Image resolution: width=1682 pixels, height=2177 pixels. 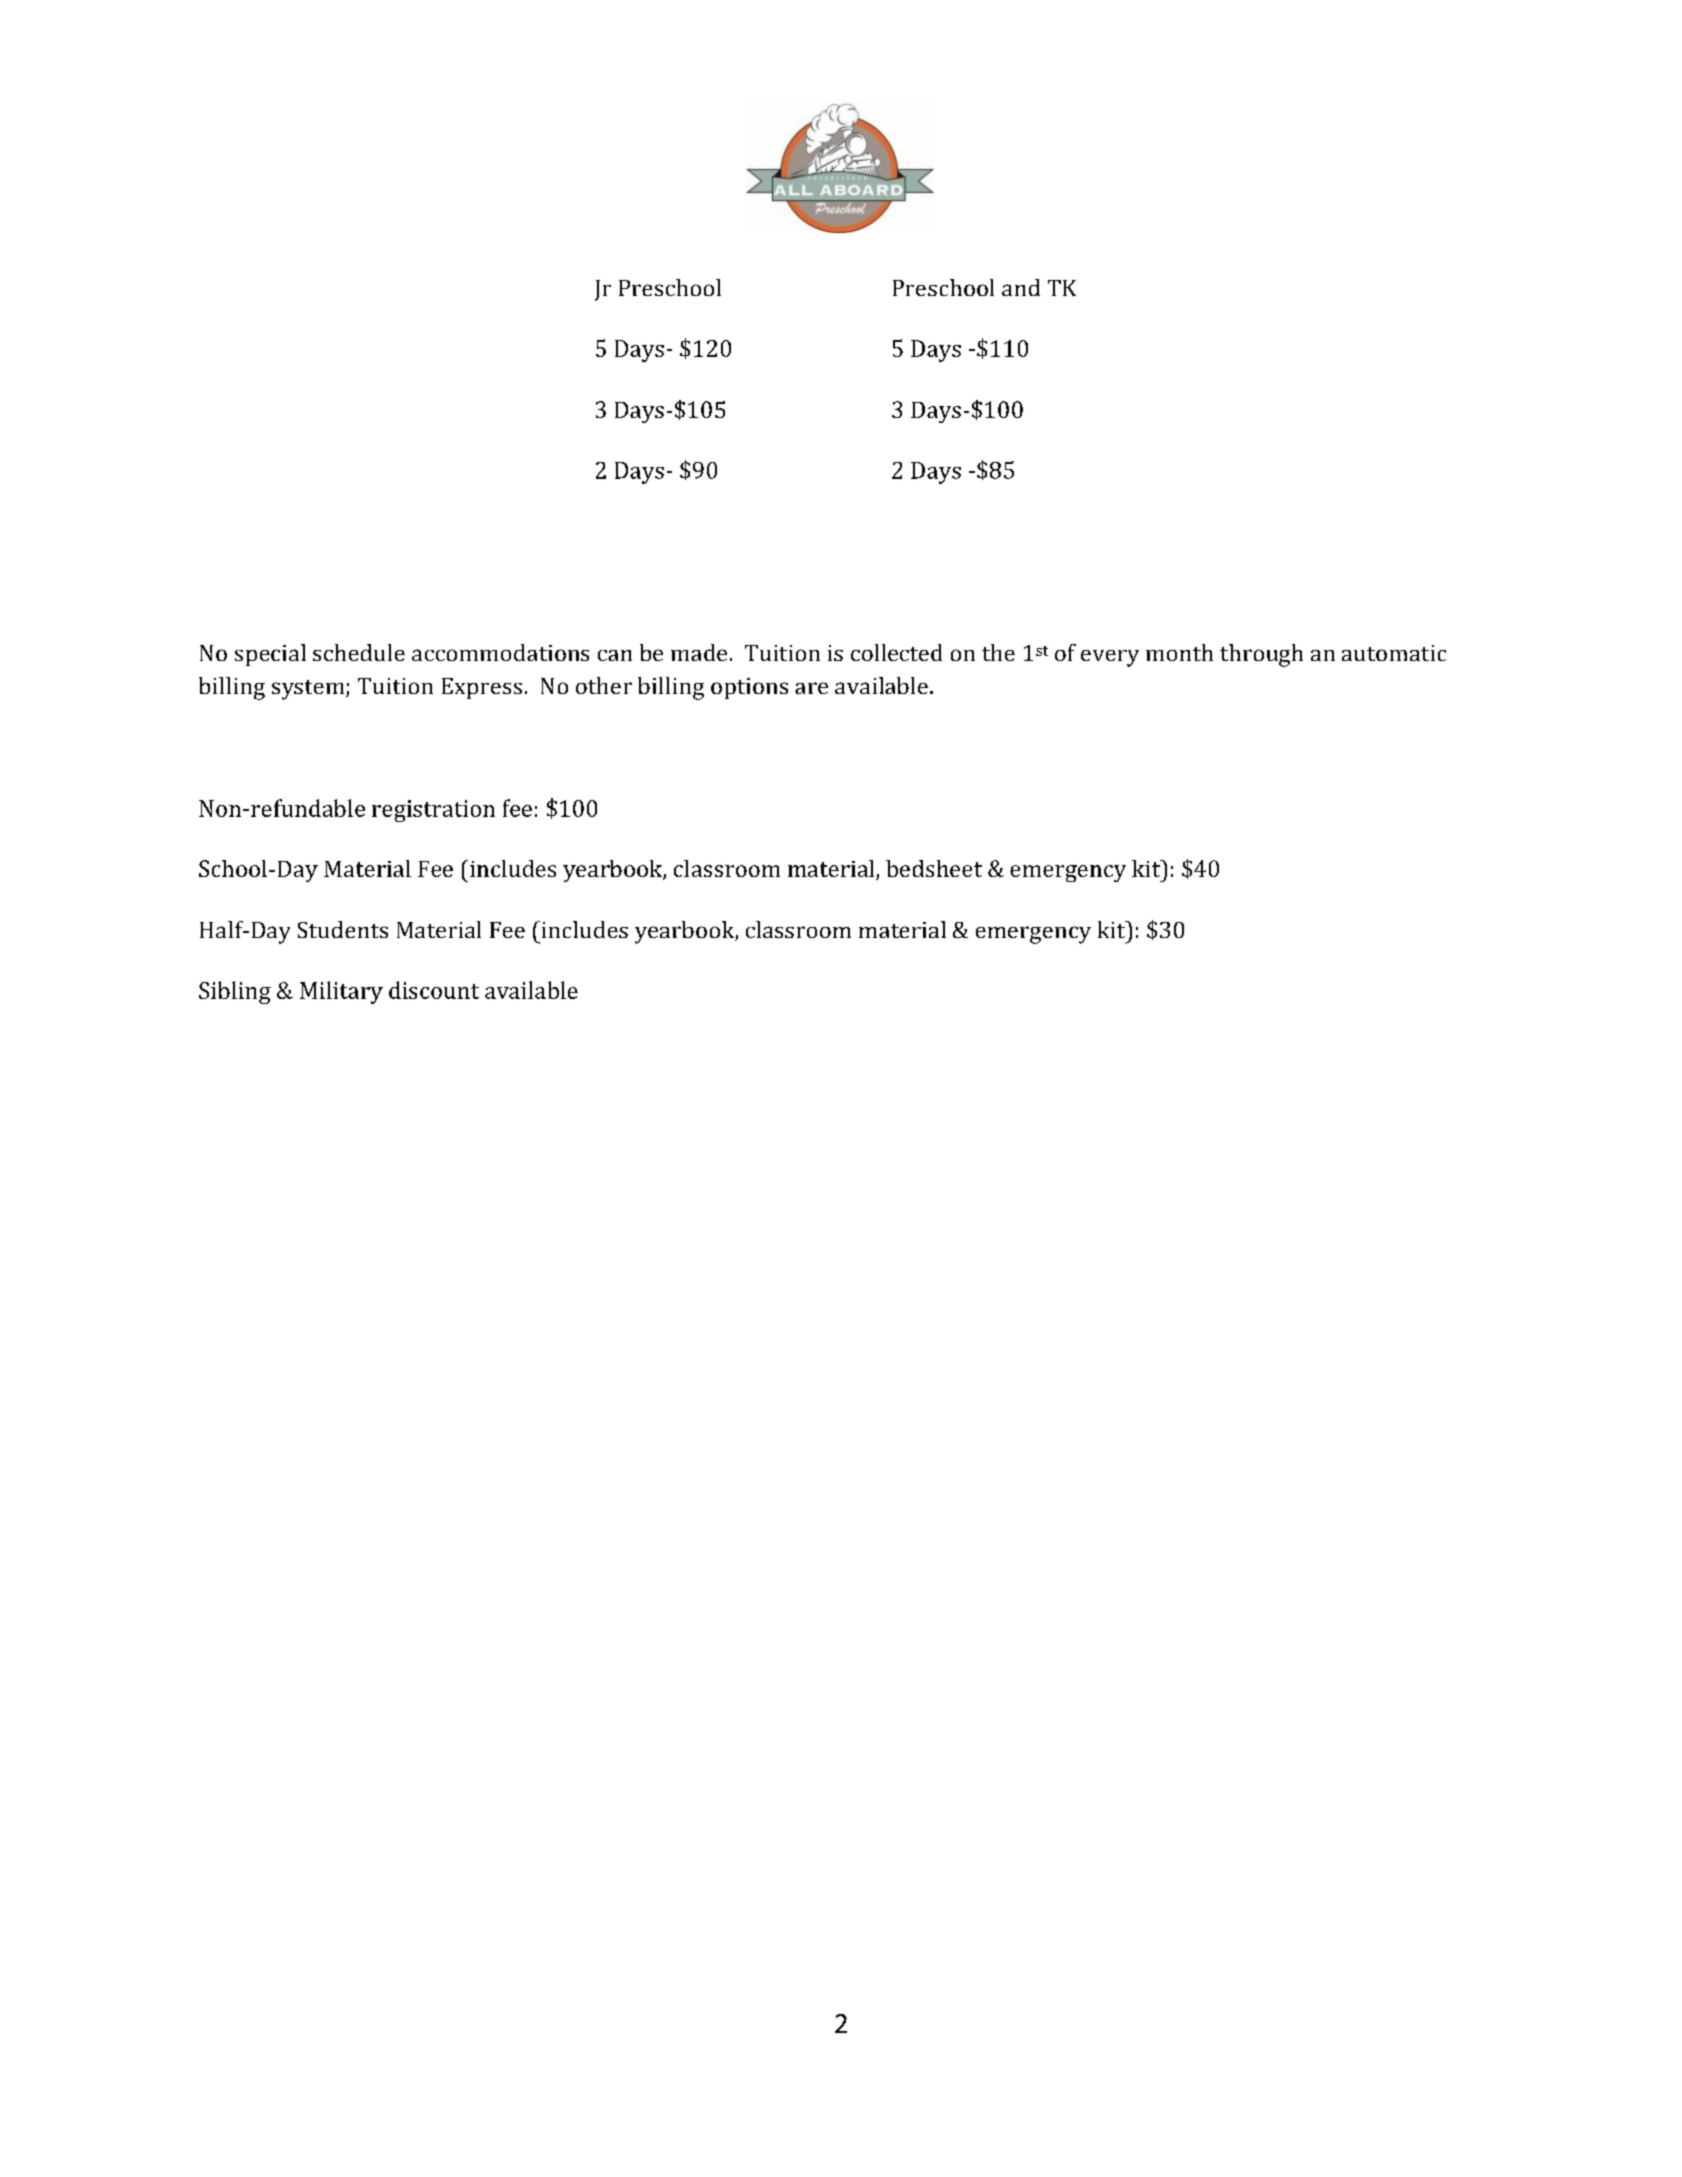 I want to click on month, so click(x=1179, y=652).
